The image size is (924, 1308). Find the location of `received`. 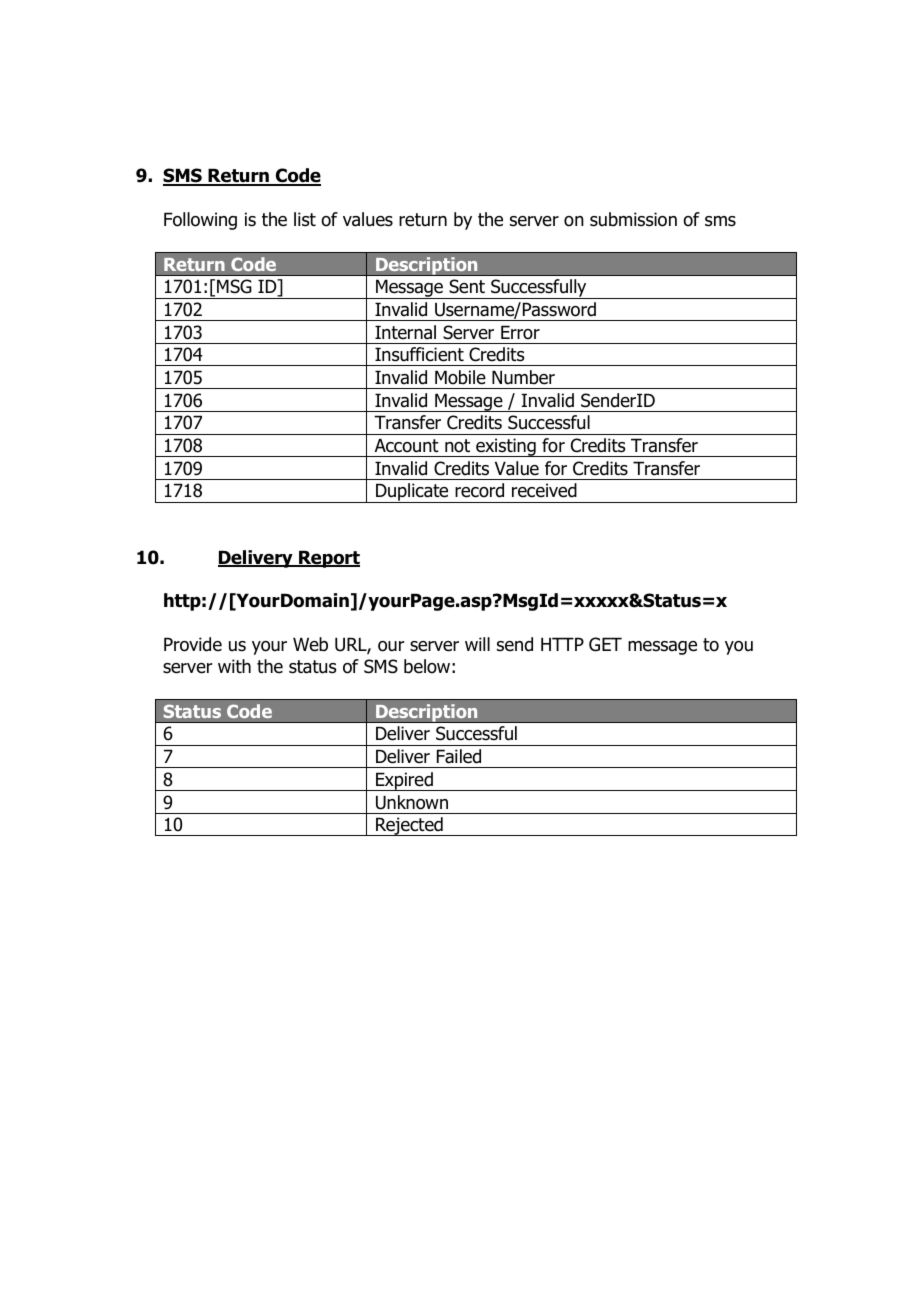

received is located at coordinates (544, 490).
